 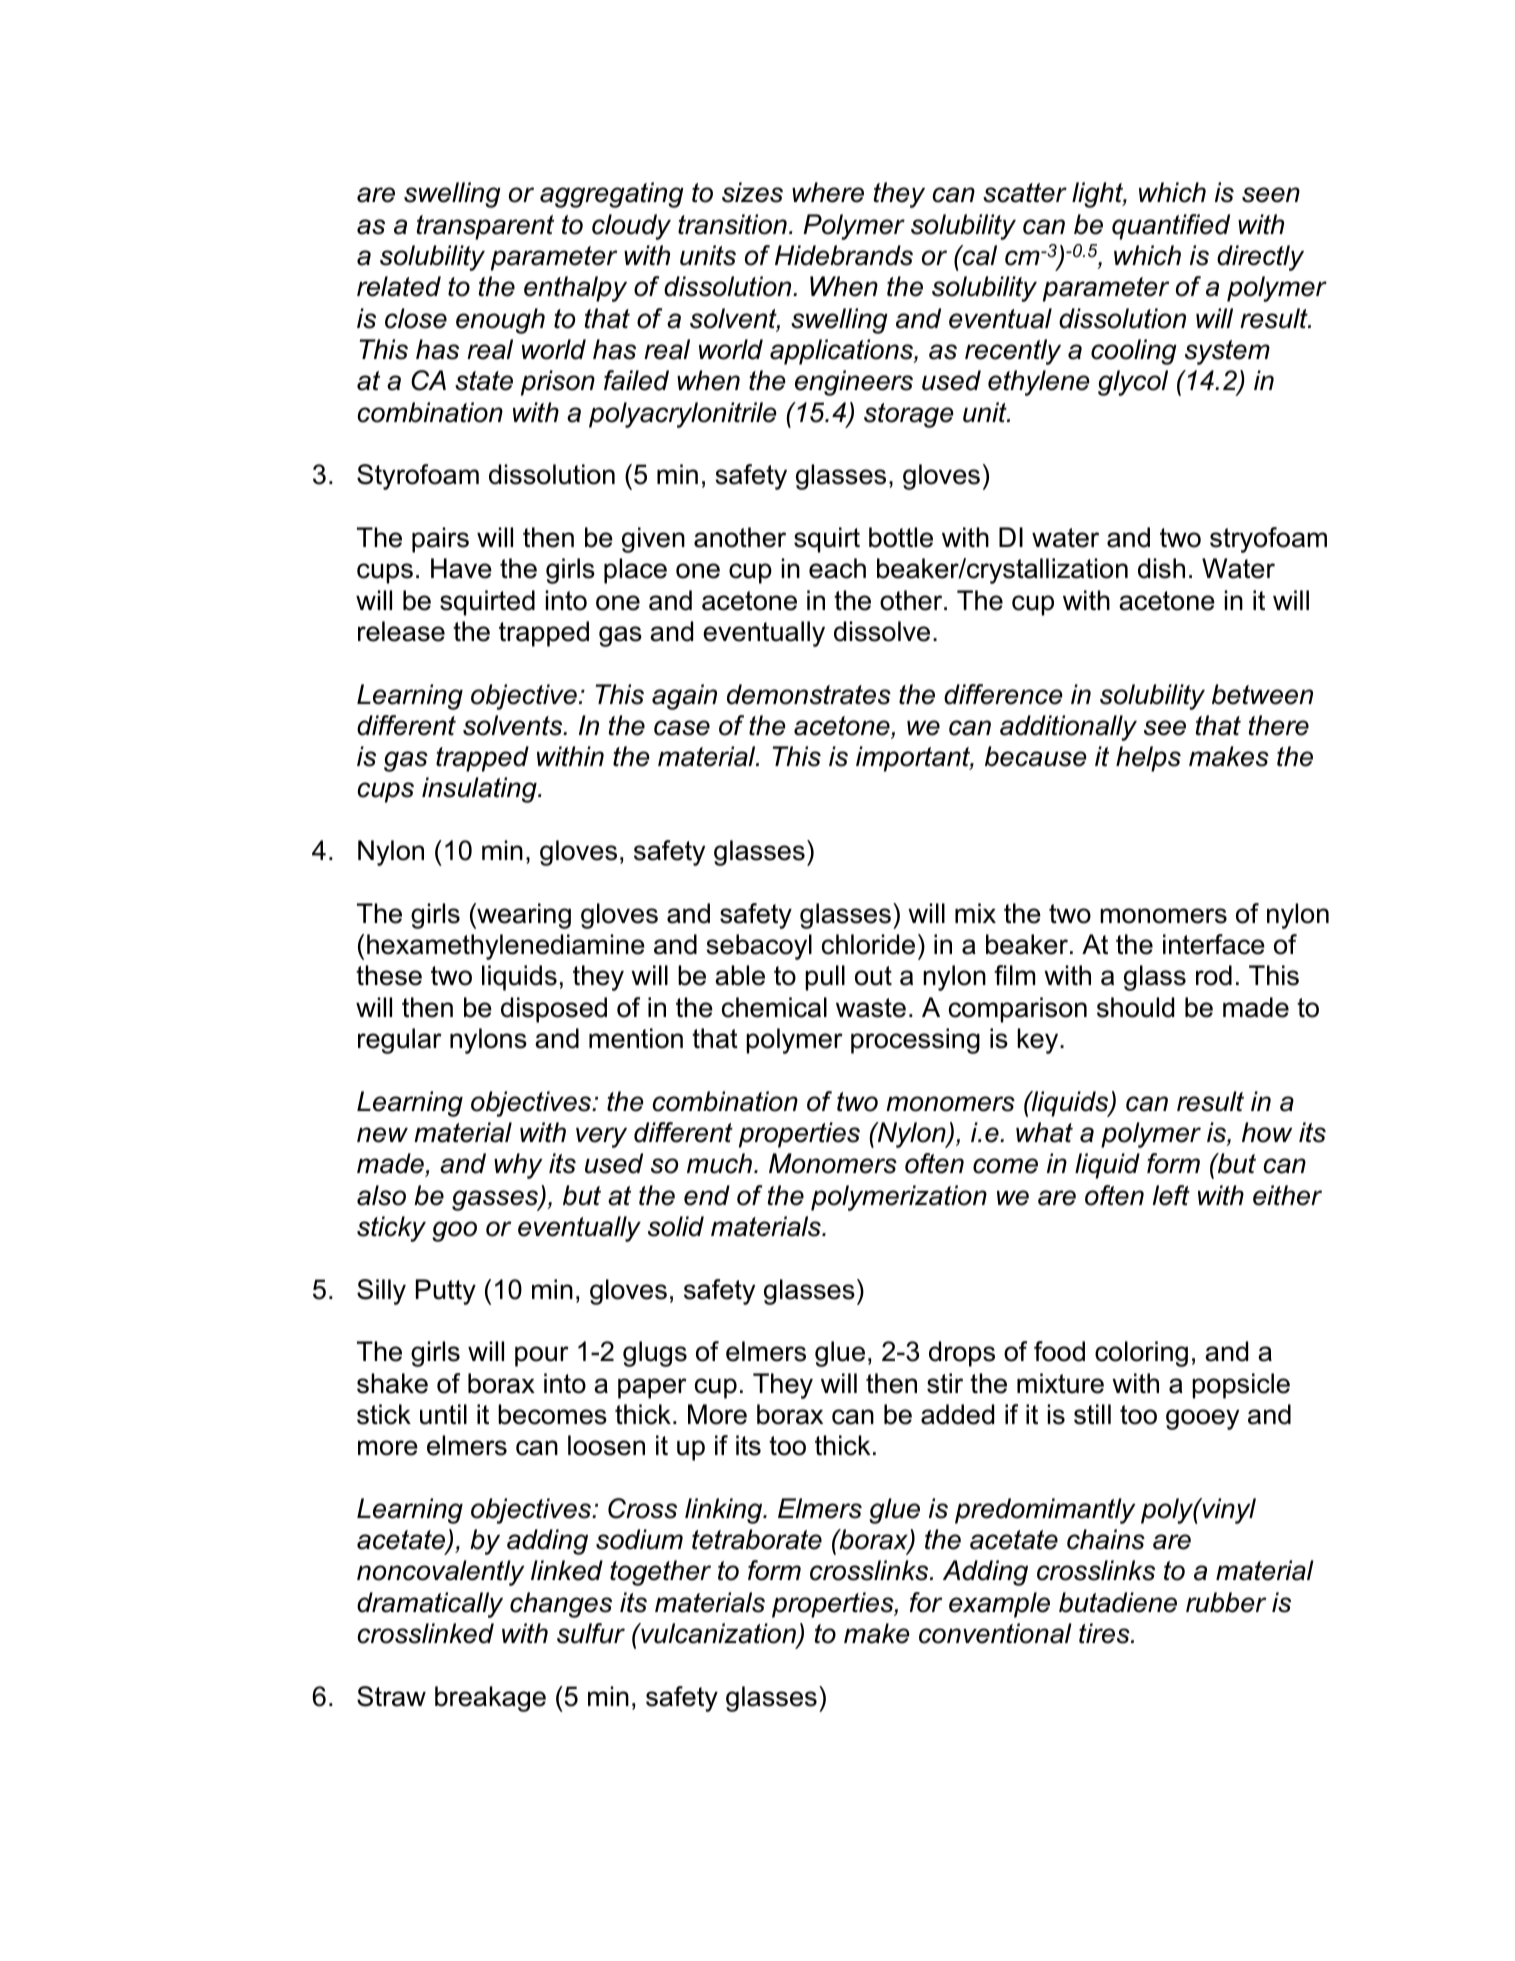 What do you see at coordinates (523, 916) in the page?
I see `wearing` at bounding box center [523, 916].
